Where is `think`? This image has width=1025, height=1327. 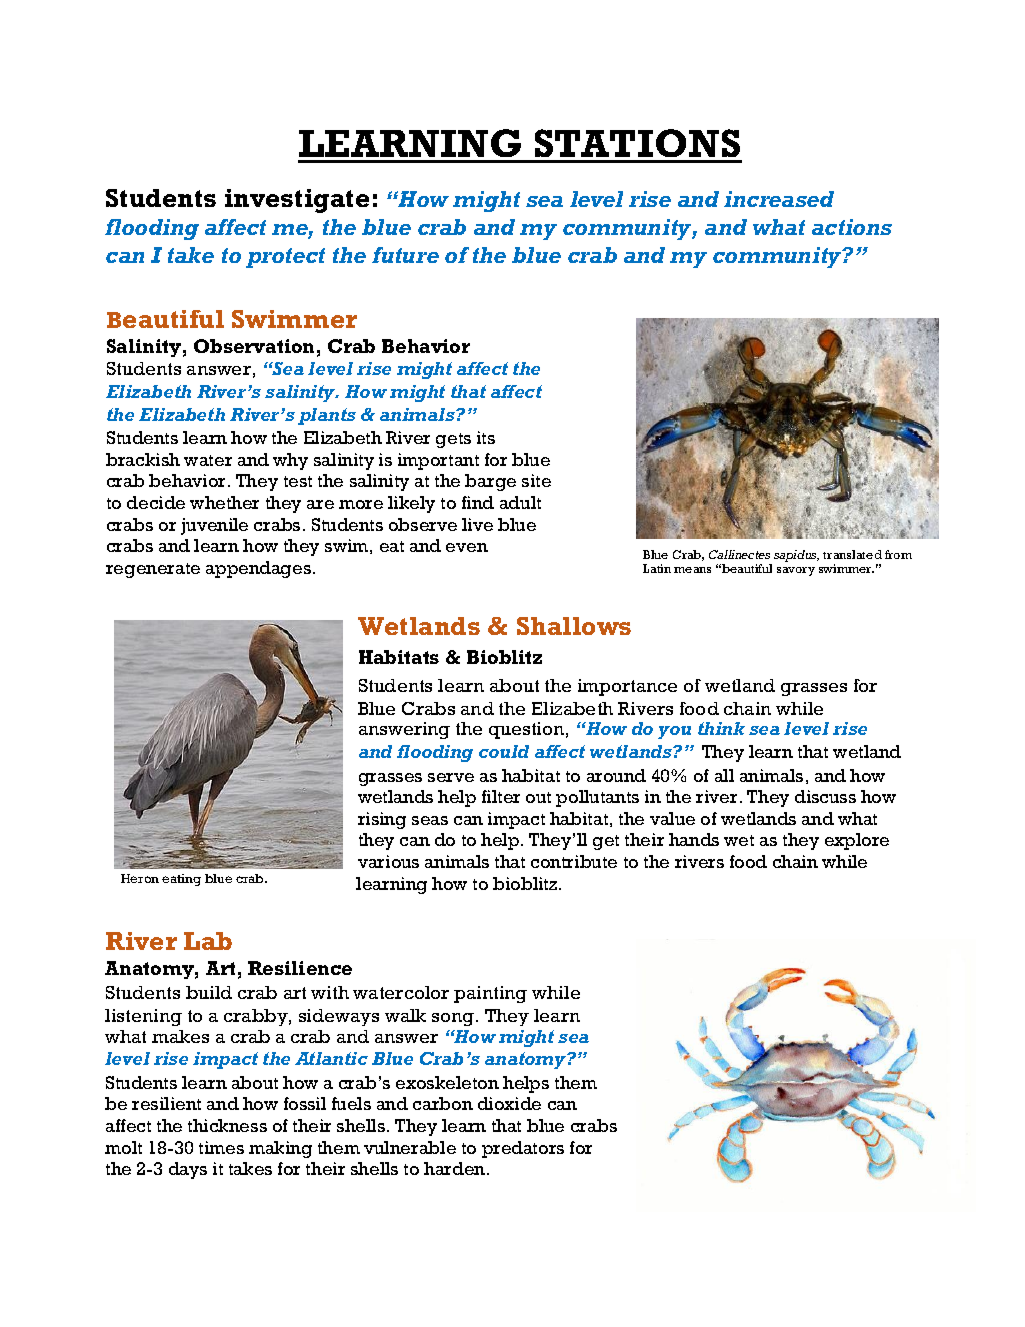 think is located at coordinates (721, 728).
